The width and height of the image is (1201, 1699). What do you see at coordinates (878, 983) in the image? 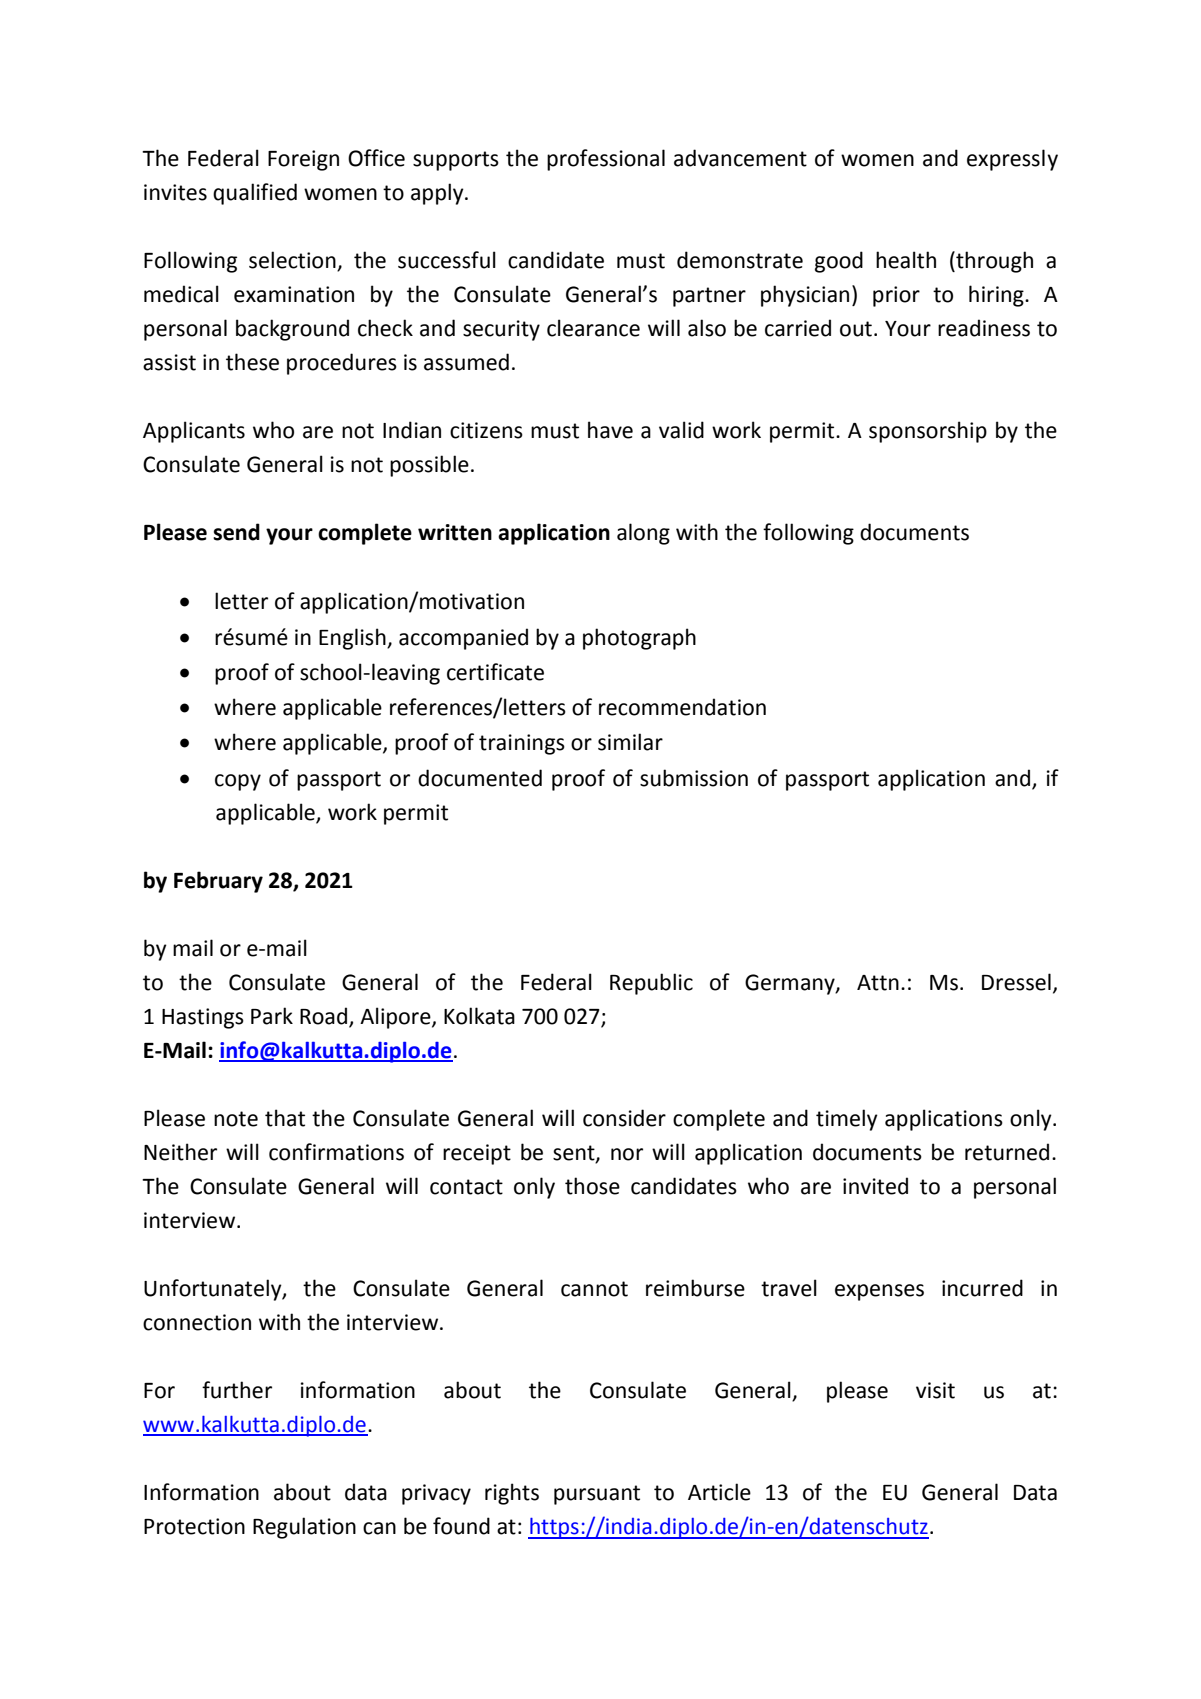
I see `Attn` at bounding box center [878, 983].
